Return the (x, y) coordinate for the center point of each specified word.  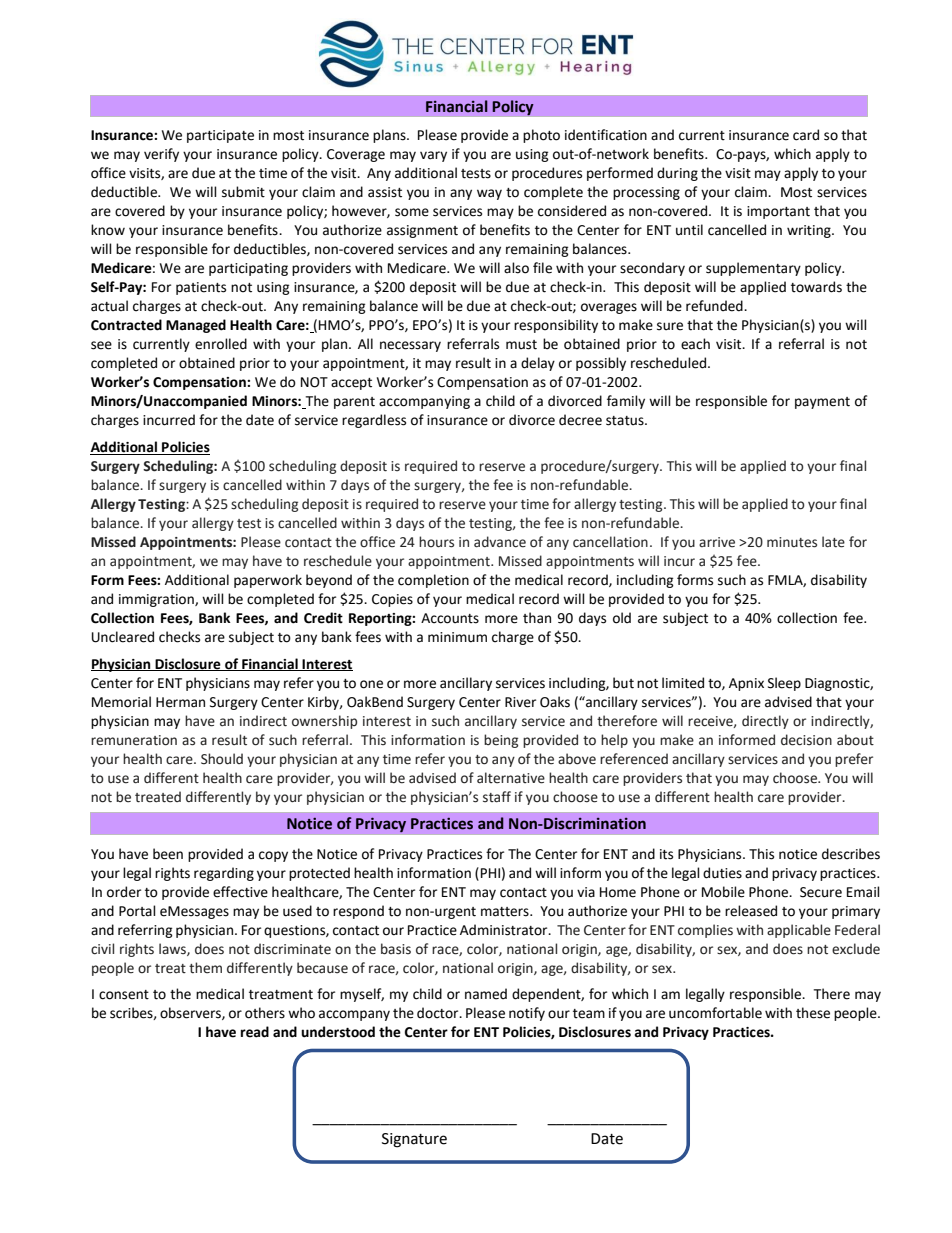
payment (822, 403)
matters (506, 912)
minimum (457, 637)
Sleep (784, 684)
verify (161, 155)
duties (722, 873)
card (806, 135)
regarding (224, 874)
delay (538, 364)
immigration (157, 600)
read (255, 1032)
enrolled (221, 344)
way (489, 194)
